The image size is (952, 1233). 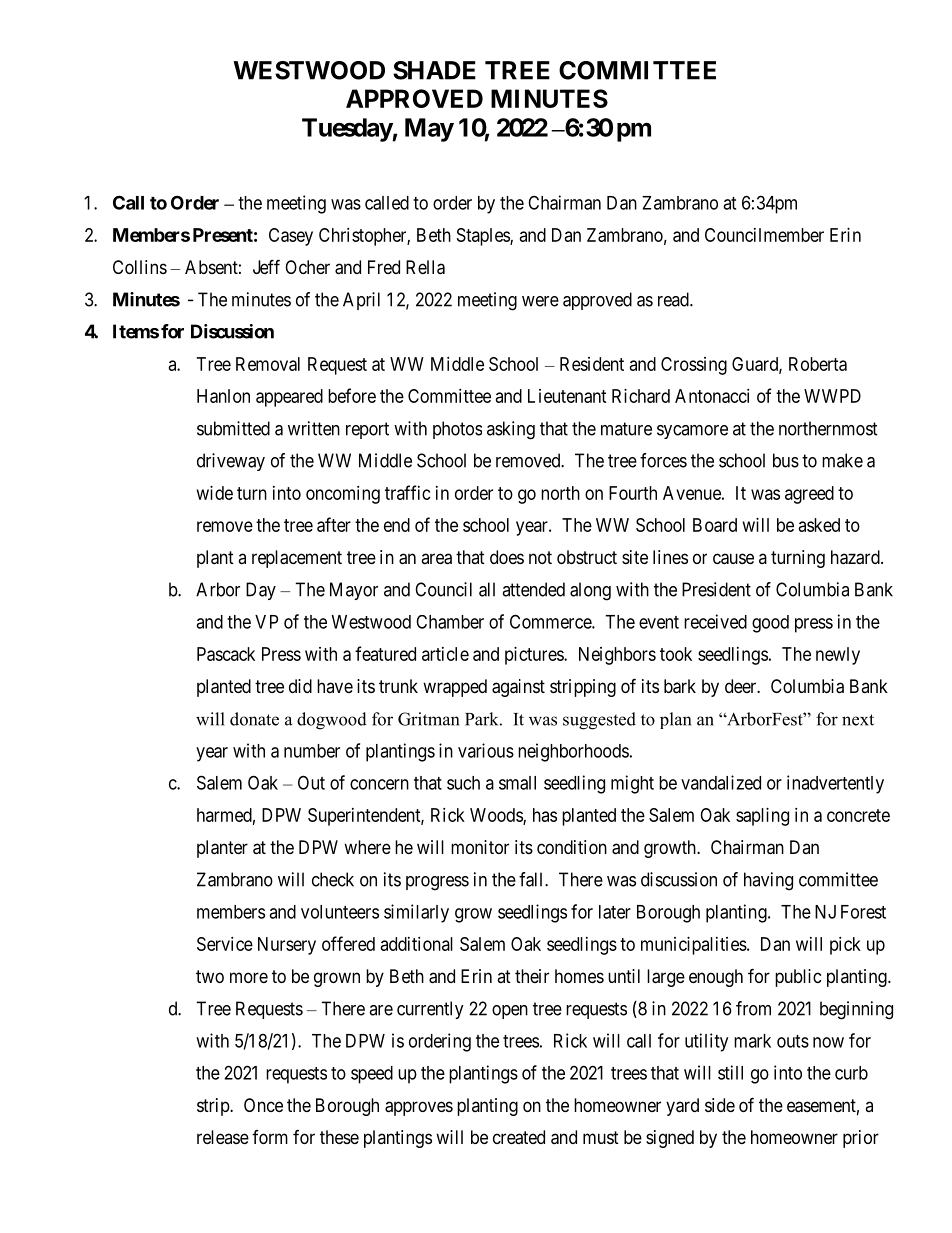 What do you see at coordinates (519, 1137) in the screenshot?
I see `created` at bounding box center [519, 1137].
